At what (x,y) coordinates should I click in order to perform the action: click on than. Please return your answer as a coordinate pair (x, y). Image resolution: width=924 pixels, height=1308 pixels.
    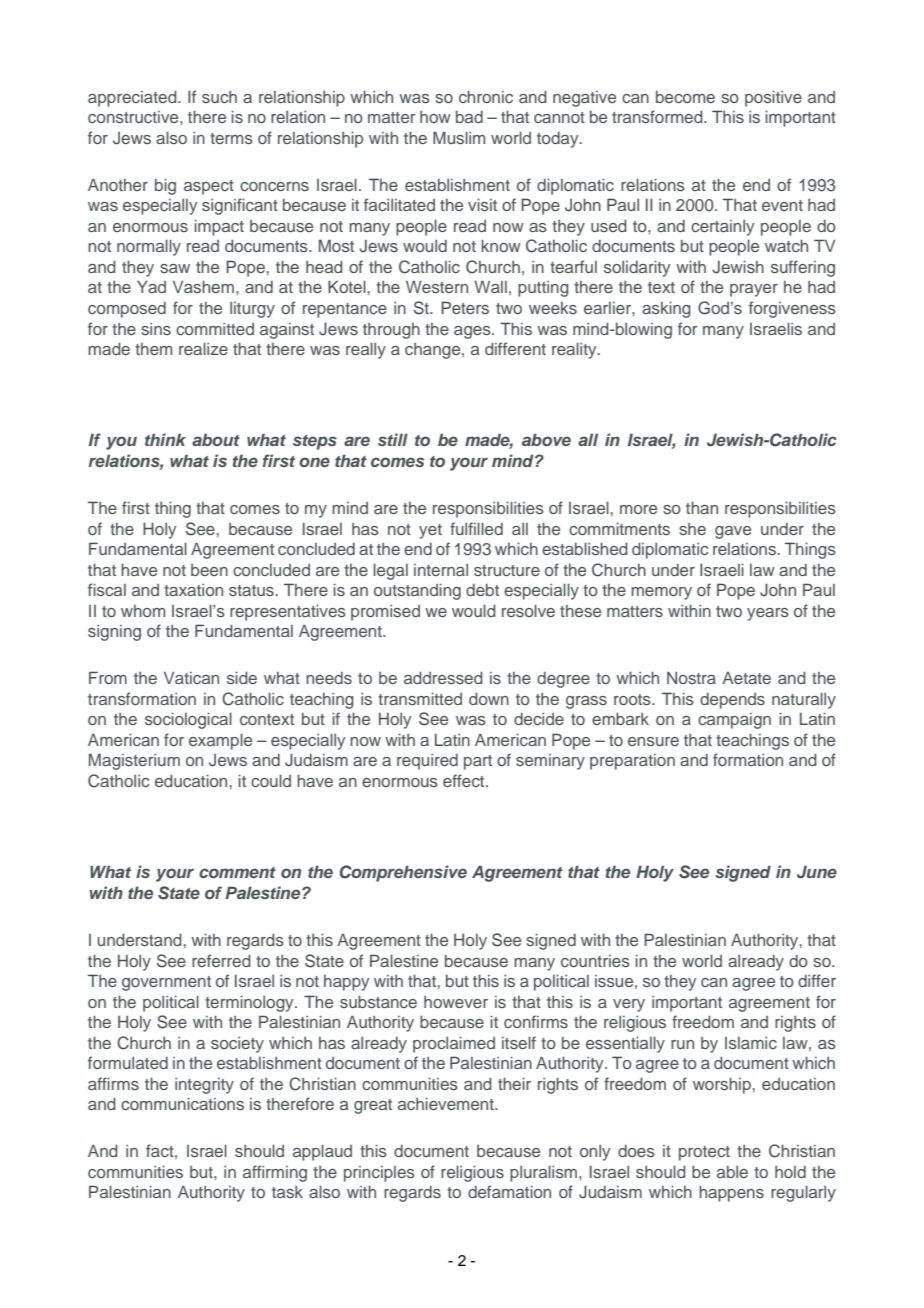
    Looking at the image, I should click on (702, 507).
